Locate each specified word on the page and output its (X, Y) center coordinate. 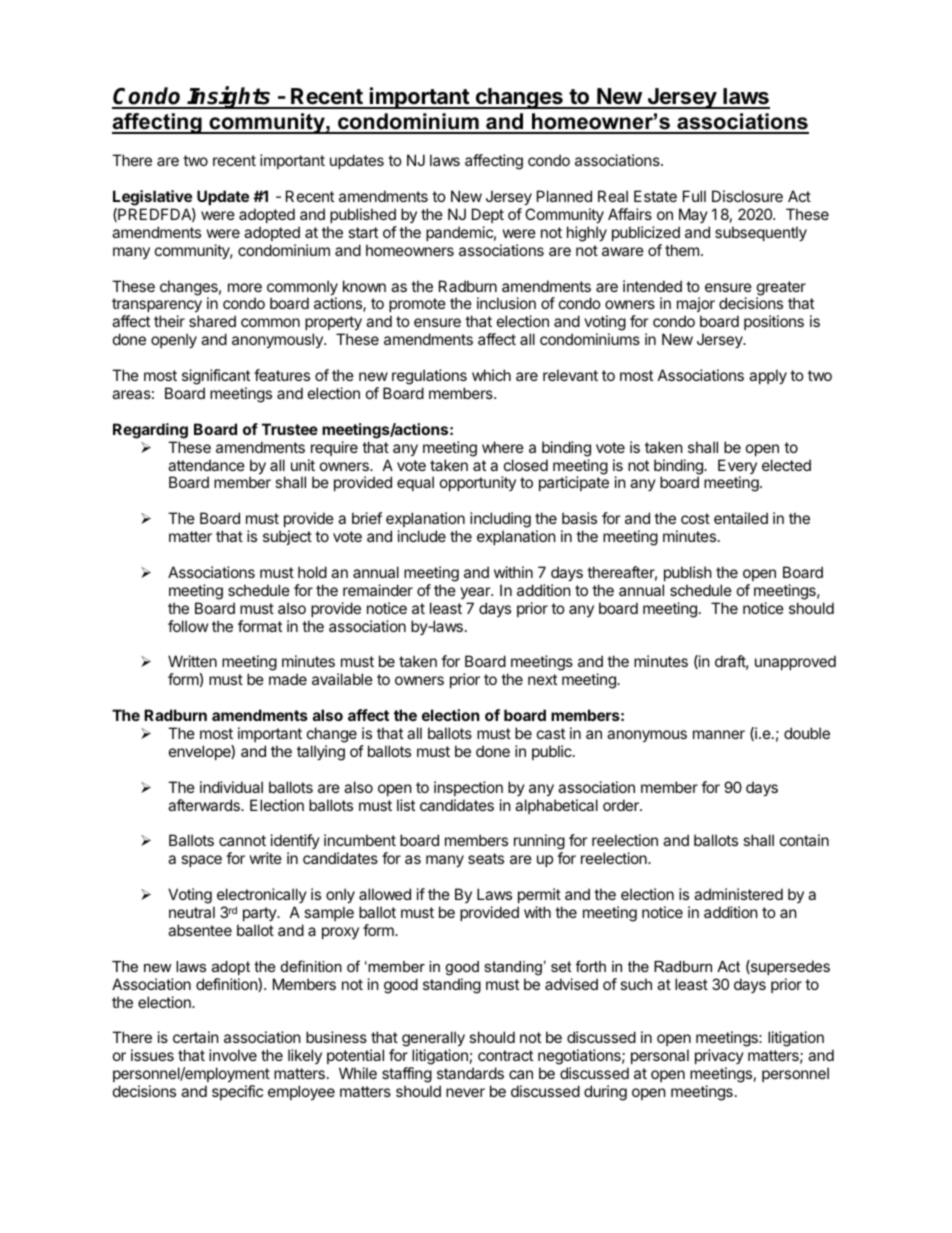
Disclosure (747, 196)
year (476, 593)
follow (188, 626)
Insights (230, 97)
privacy (719, 1058)
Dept (488, 215)
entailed (741, 518)
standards (470, 1073)
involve (233, 1055)
